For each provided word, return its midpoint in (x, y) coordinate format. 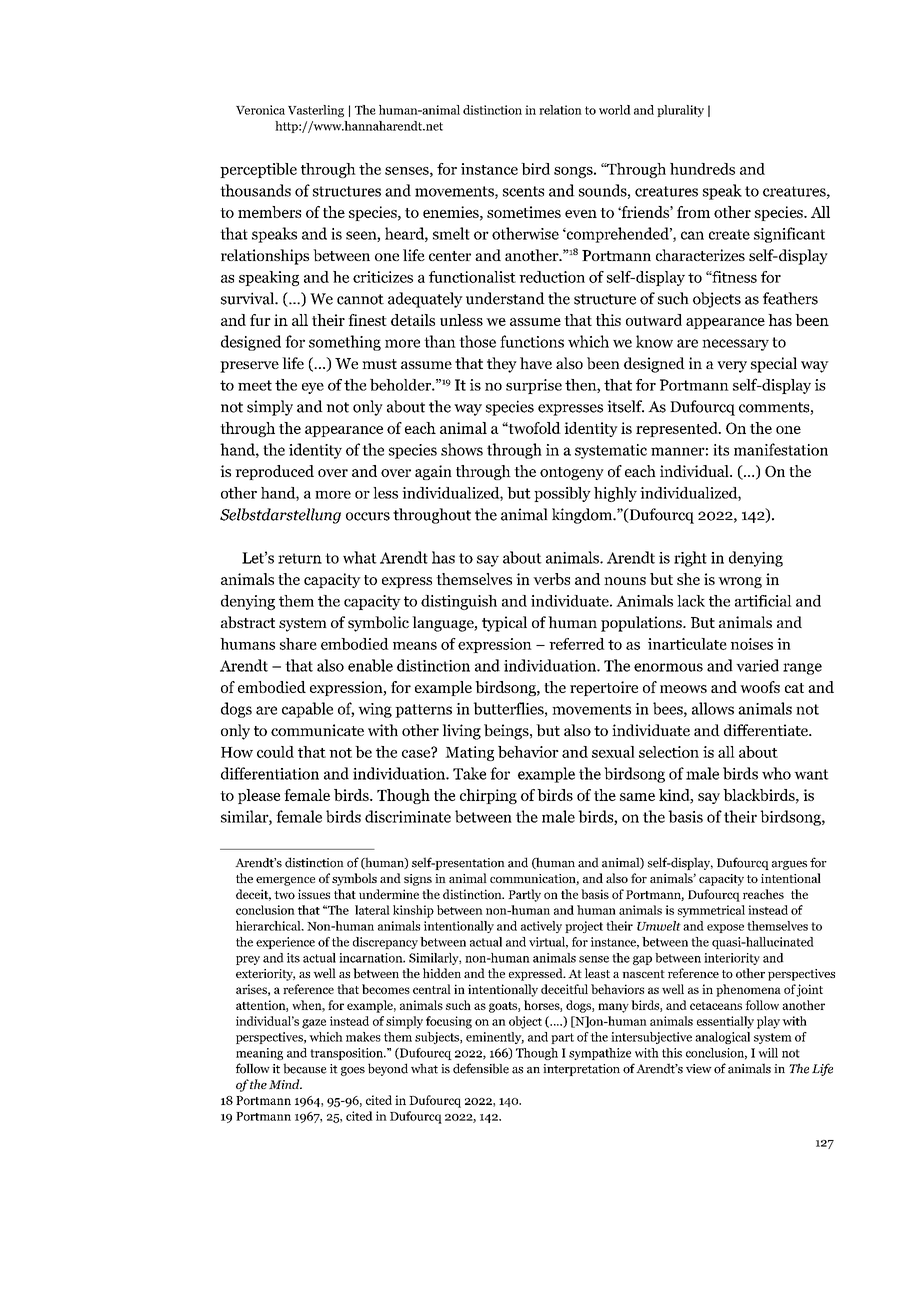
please (259, 796)
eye (313, 388)
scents (523, 191)
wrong (740, 582)
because (305, 1068)
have (536, 363)
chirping (488, 796)
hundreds (702, 169)
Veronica (260, 110)
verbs (551, 579)
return (300, 558)
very (732, 367)
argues (789, 865)
